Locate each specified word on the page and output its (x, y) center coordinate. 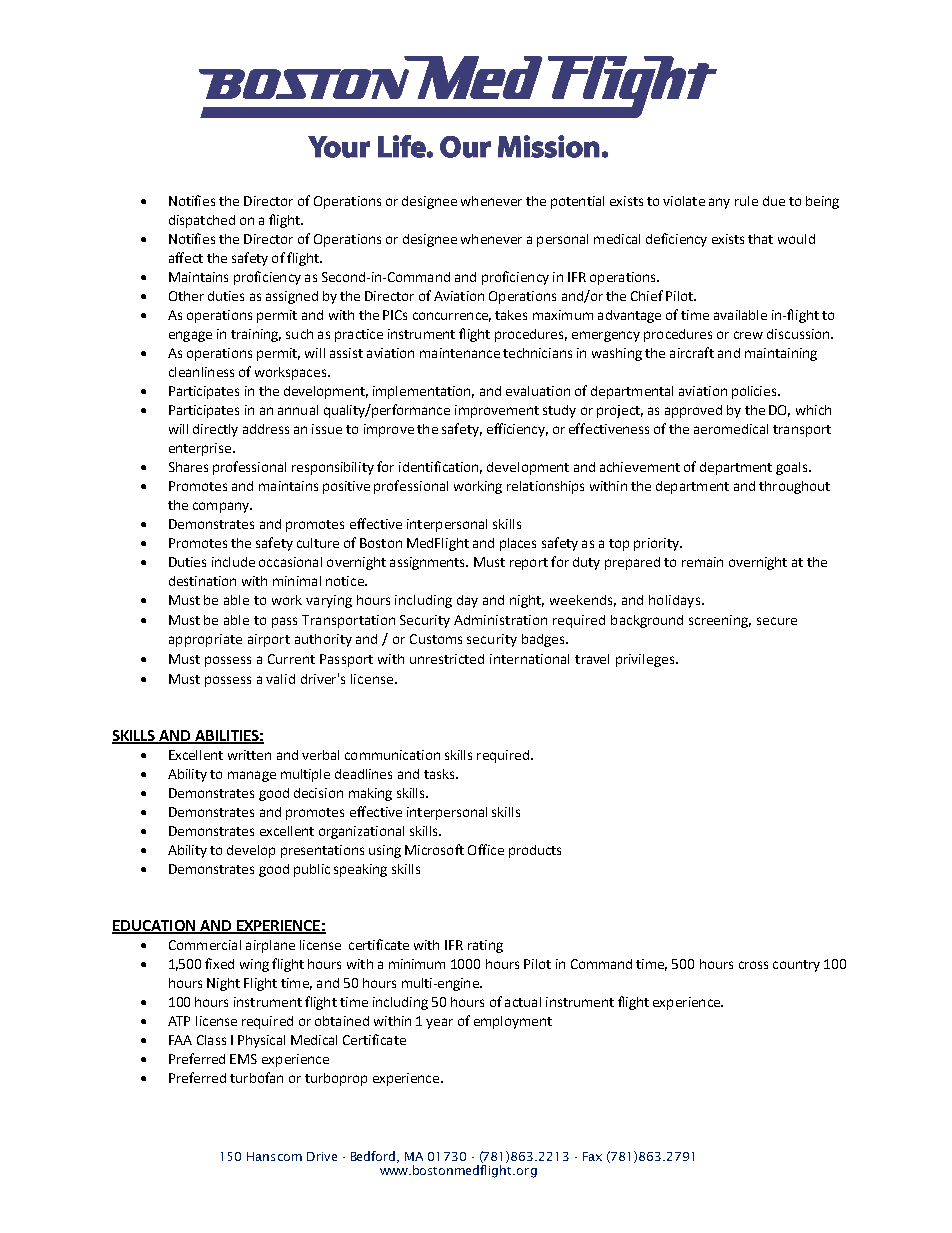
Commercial (205, 945)
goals (793, 468)
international (529, 659)
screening (720, 621)
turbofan (256, 1077)
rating (485, 946)
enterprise (200, 449)
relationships (545, 487)
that (760, 239)
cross (753, 965)
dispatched (202, 221)
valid (280, 679)
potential (577, 202)
